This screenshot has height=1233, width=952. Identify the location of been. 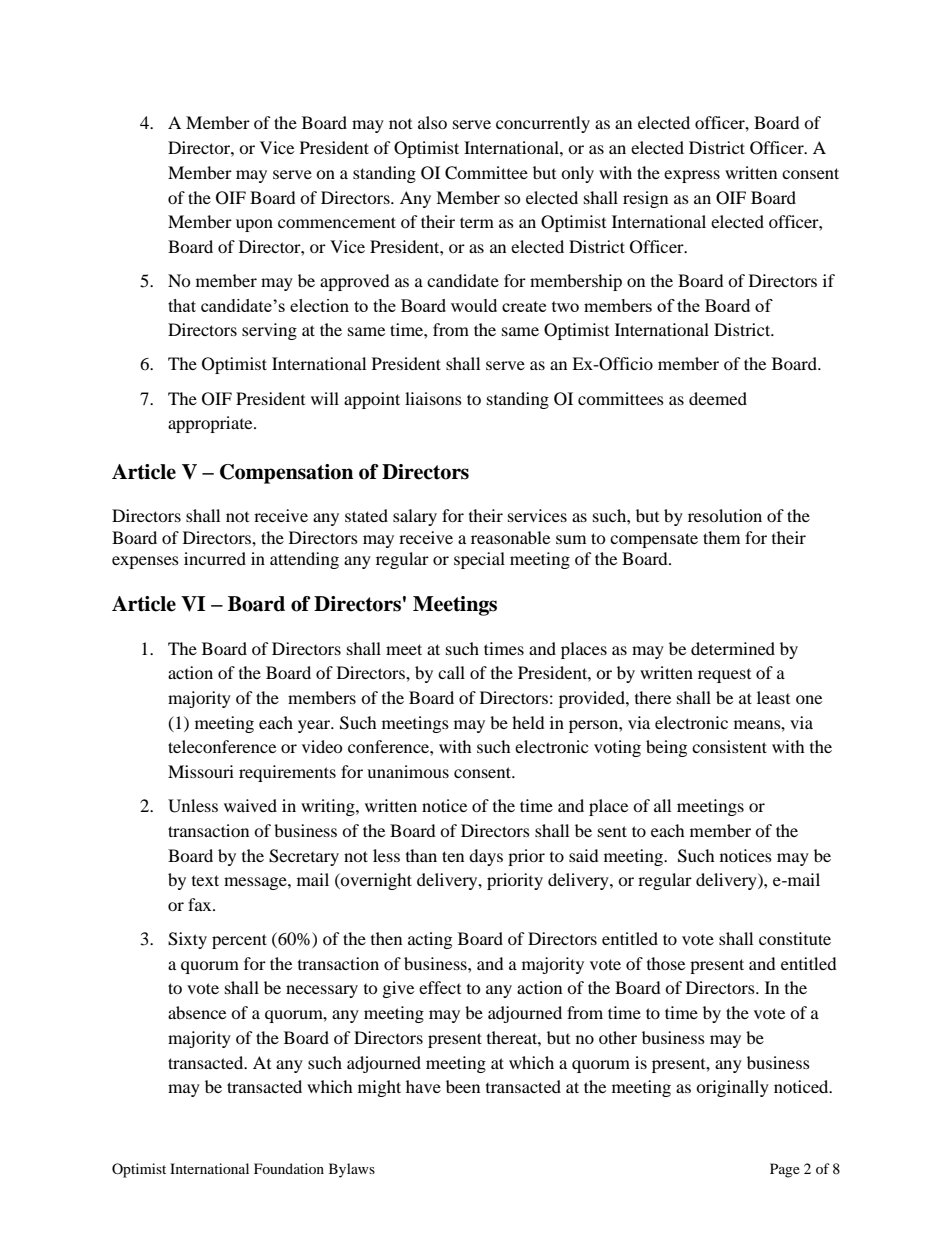
(463, 1086).
